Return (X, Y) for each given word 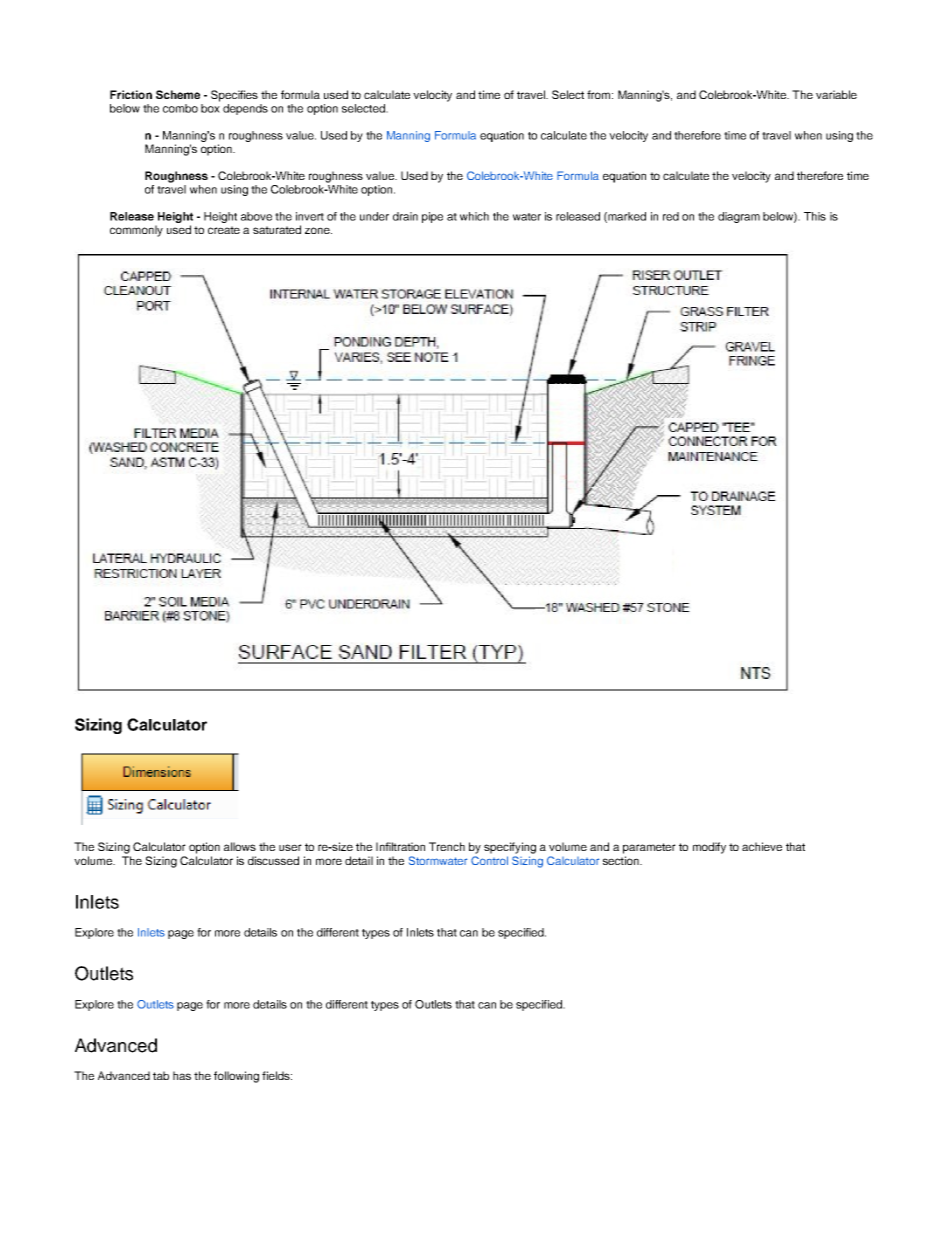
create (224, 230)
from (600, 94)
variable (836, 94)
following (236, 1077)
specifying (510, 848)
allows (240, 846)
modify (709, 848)
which (474, 216)
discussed (273, 860)
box (210, 108)
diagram (739, 217)
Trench (447, 846)
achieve (762, 846)
